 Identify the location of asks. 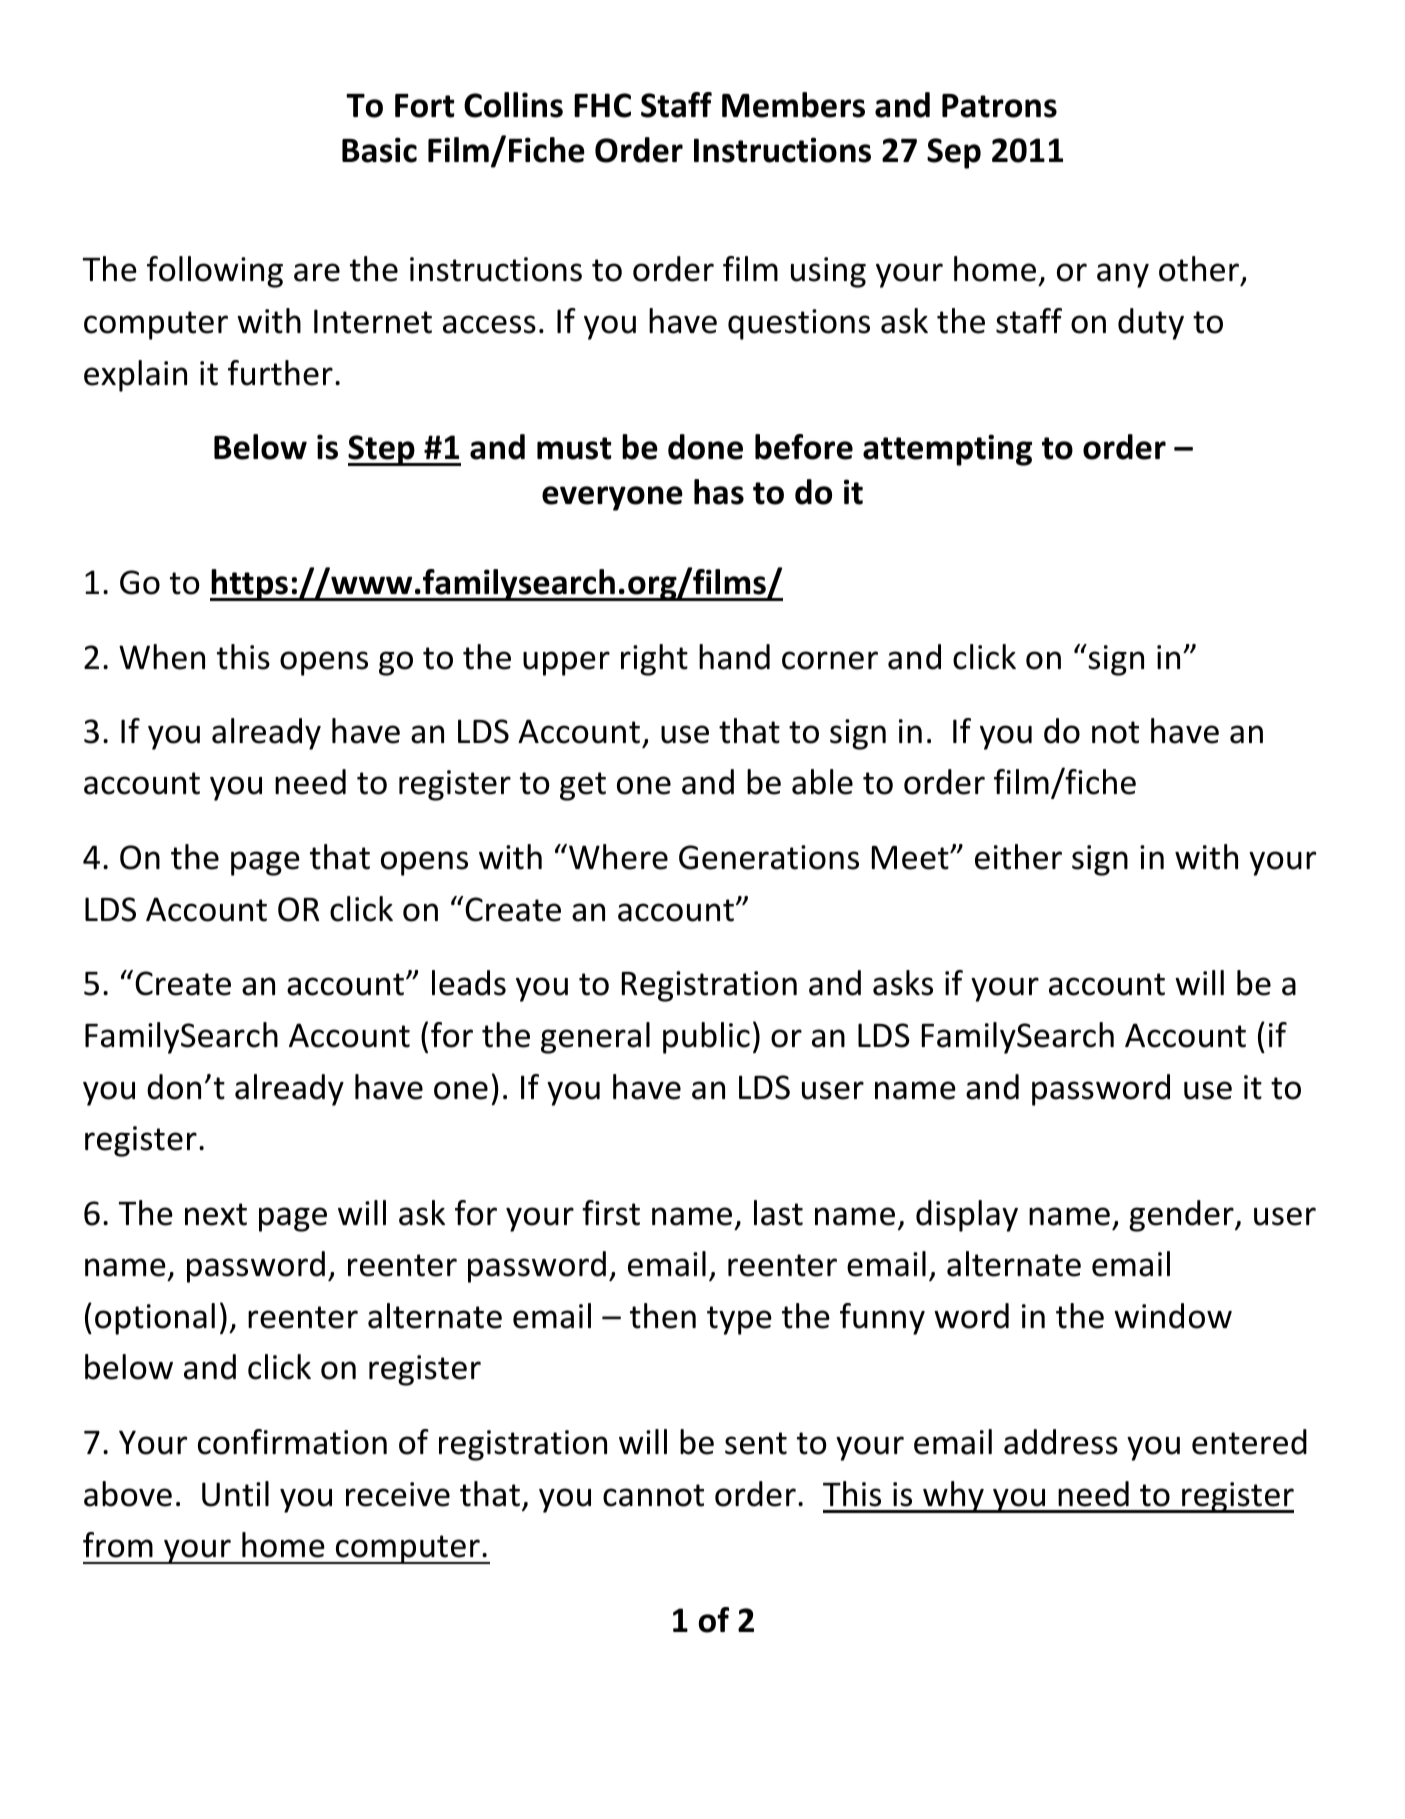
(903, 983).
